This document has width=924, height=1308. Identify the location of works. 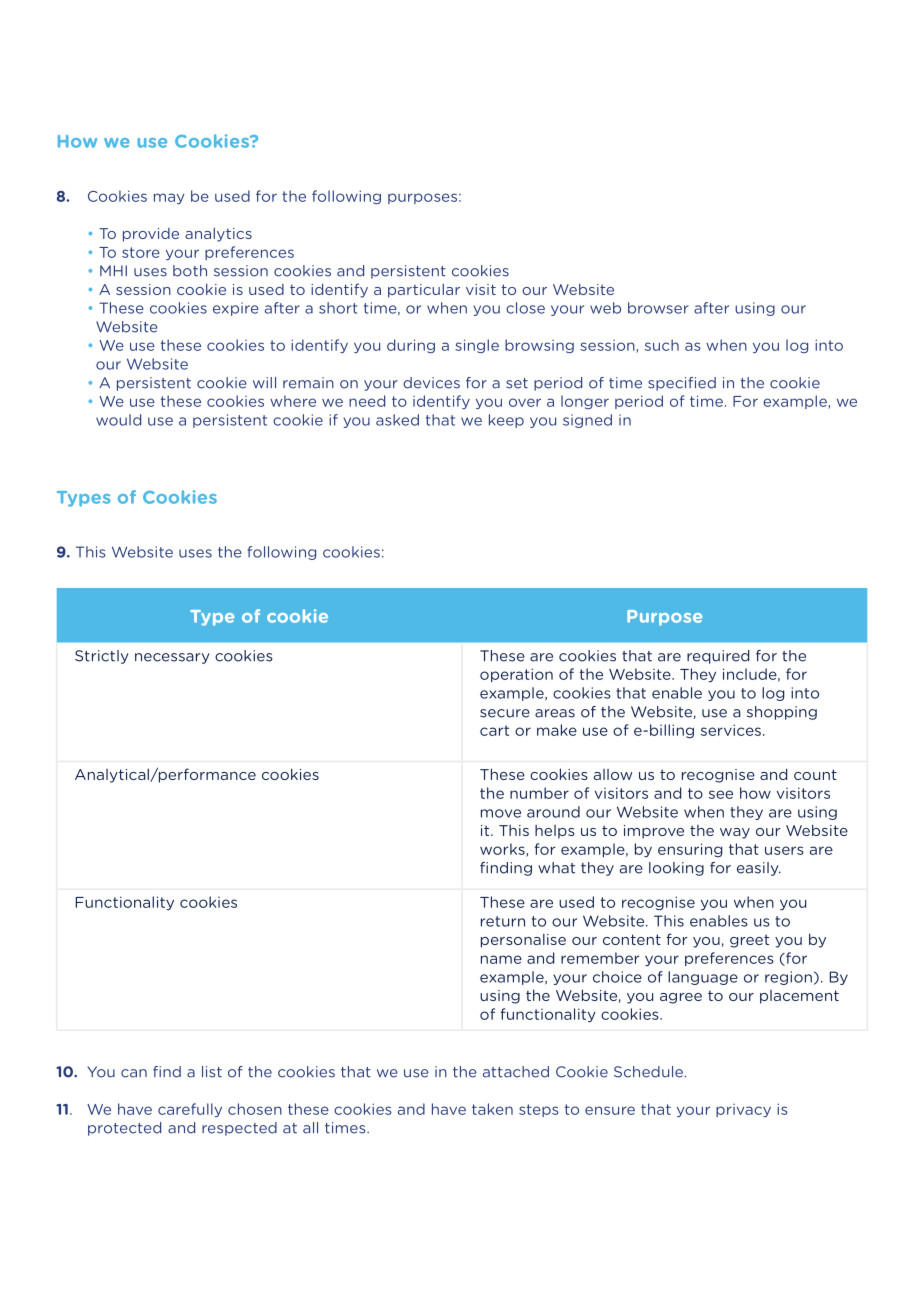
(503, 850).
